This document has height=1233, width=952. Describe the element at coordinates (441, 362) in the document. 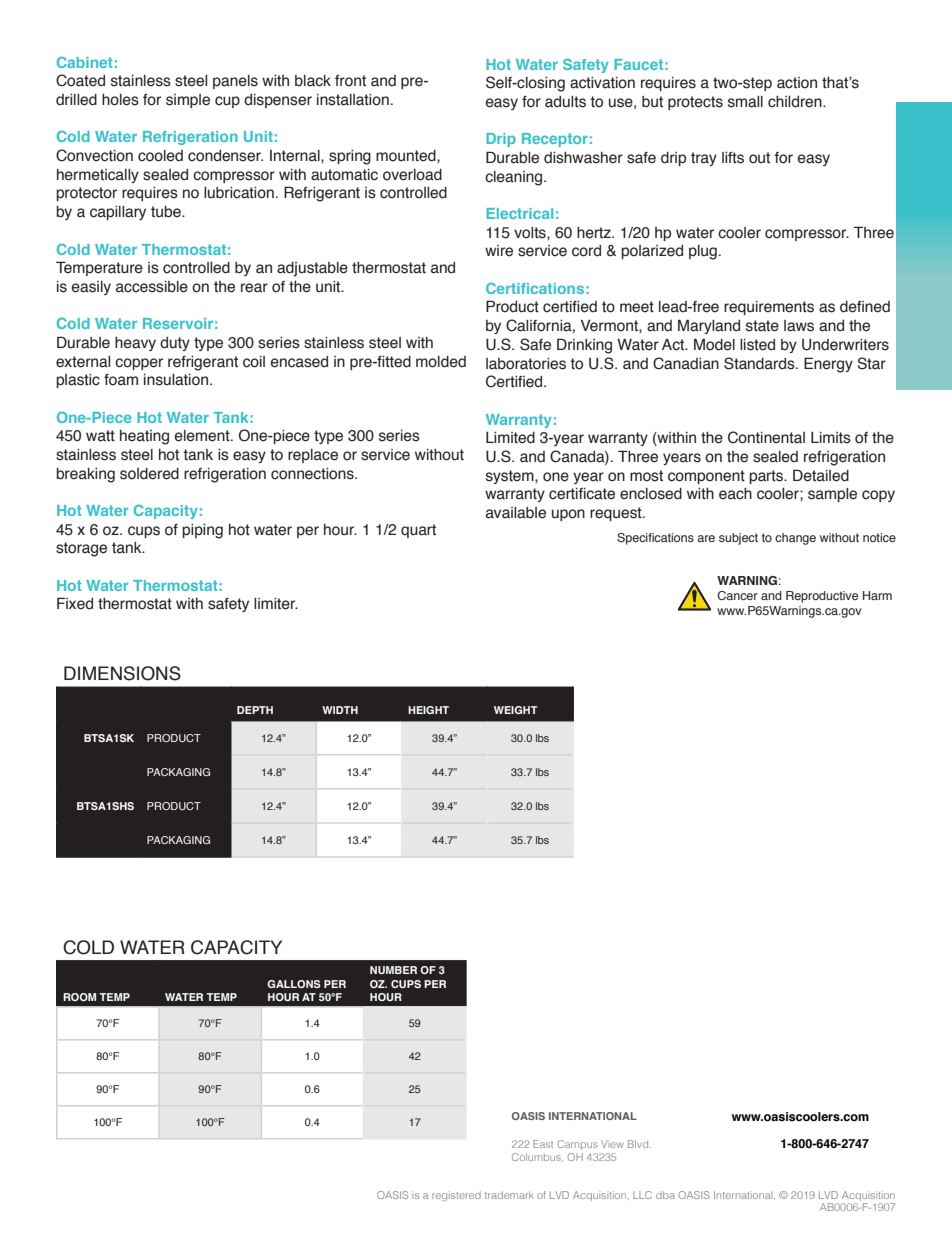

I see `molded` at that location.
